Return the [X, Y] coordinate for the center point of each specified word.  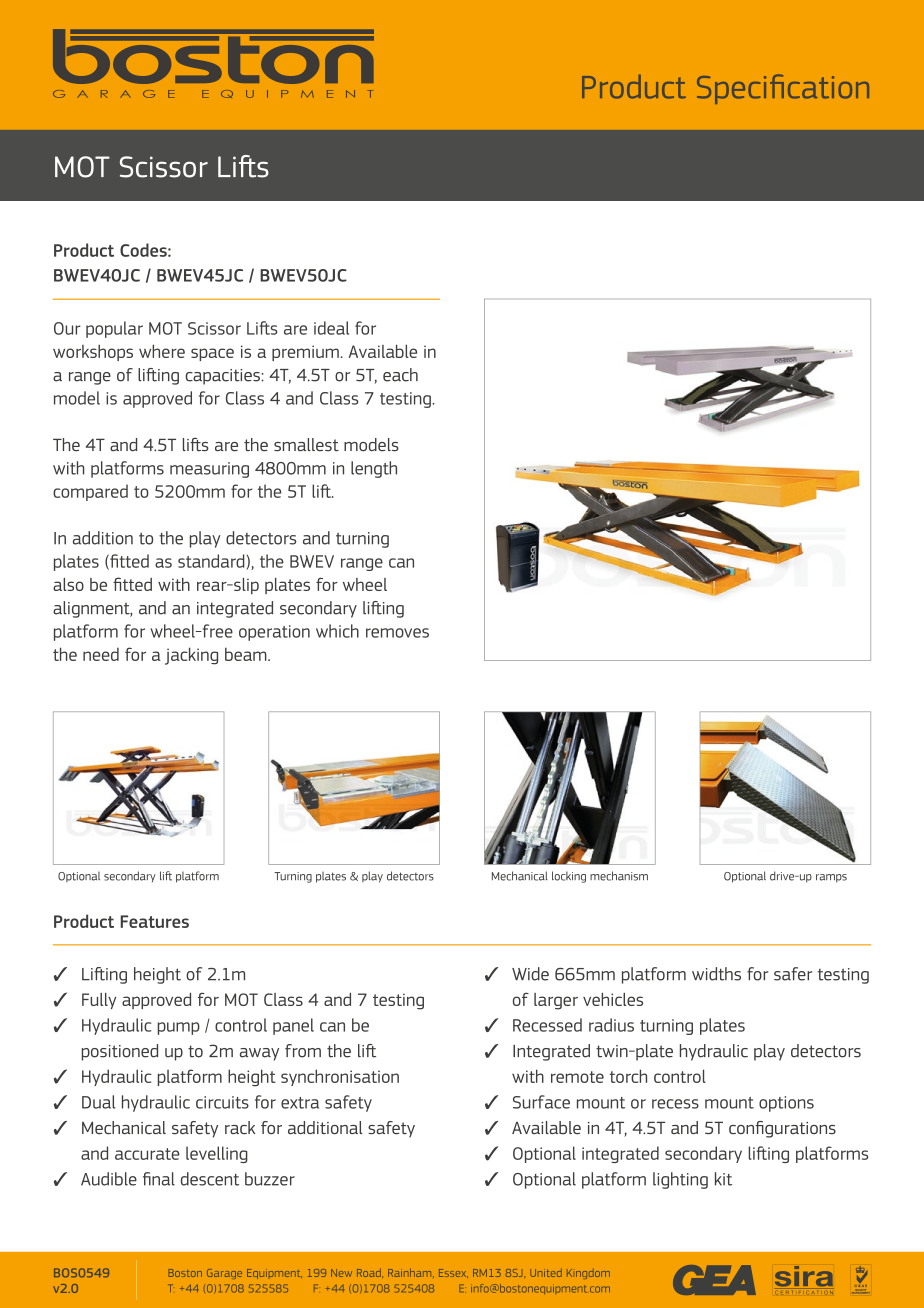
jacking [191, 656]
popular [114, 329]
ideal [331, 328]
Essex [453, 1273]
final [159, 1179]
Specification [783, 89]
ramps [831, 878]
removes [397, 633]
